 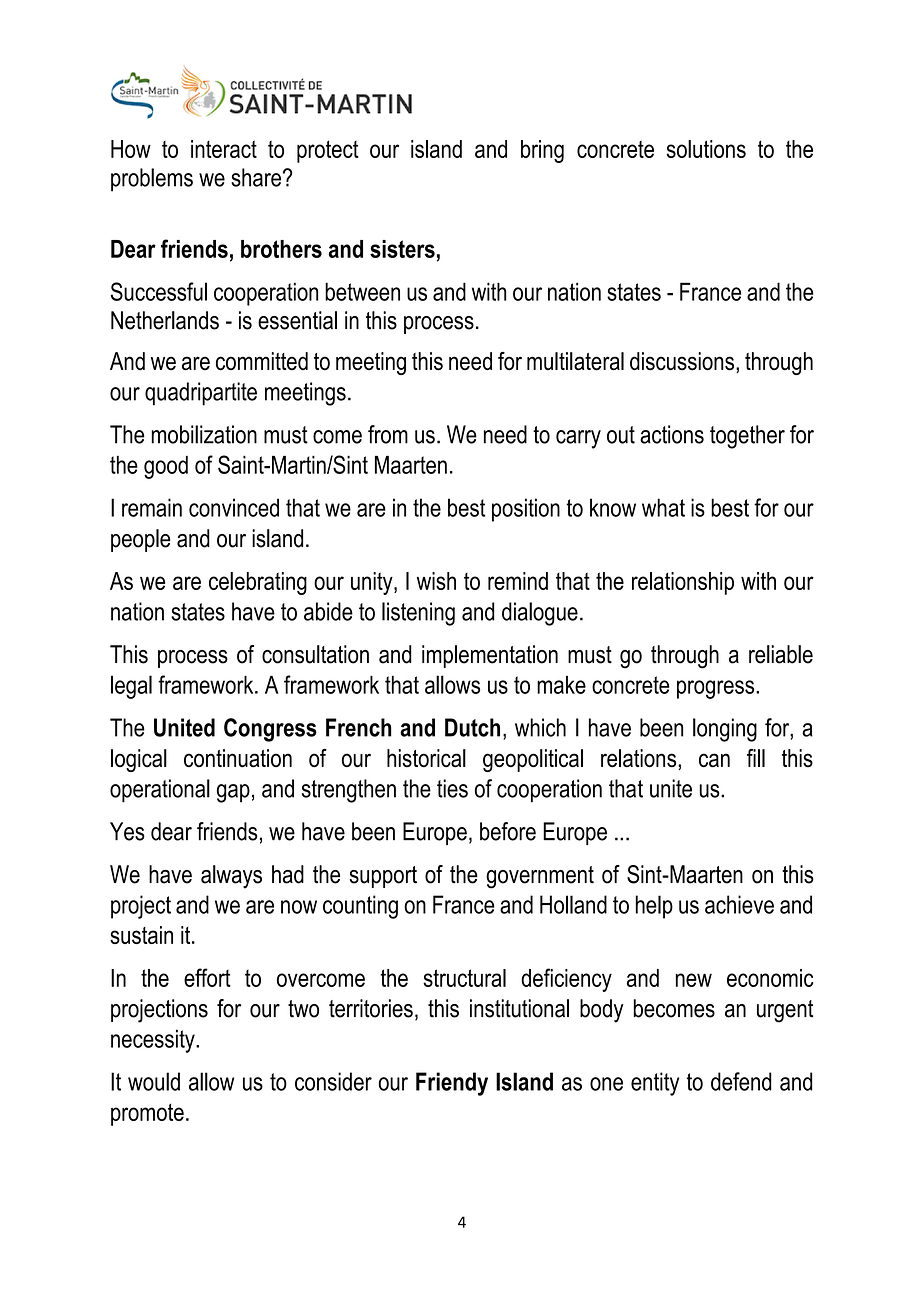 What do you see at coordinates (706, 149) in the document?
I see `solutions` at bounding box center [706, 149].
